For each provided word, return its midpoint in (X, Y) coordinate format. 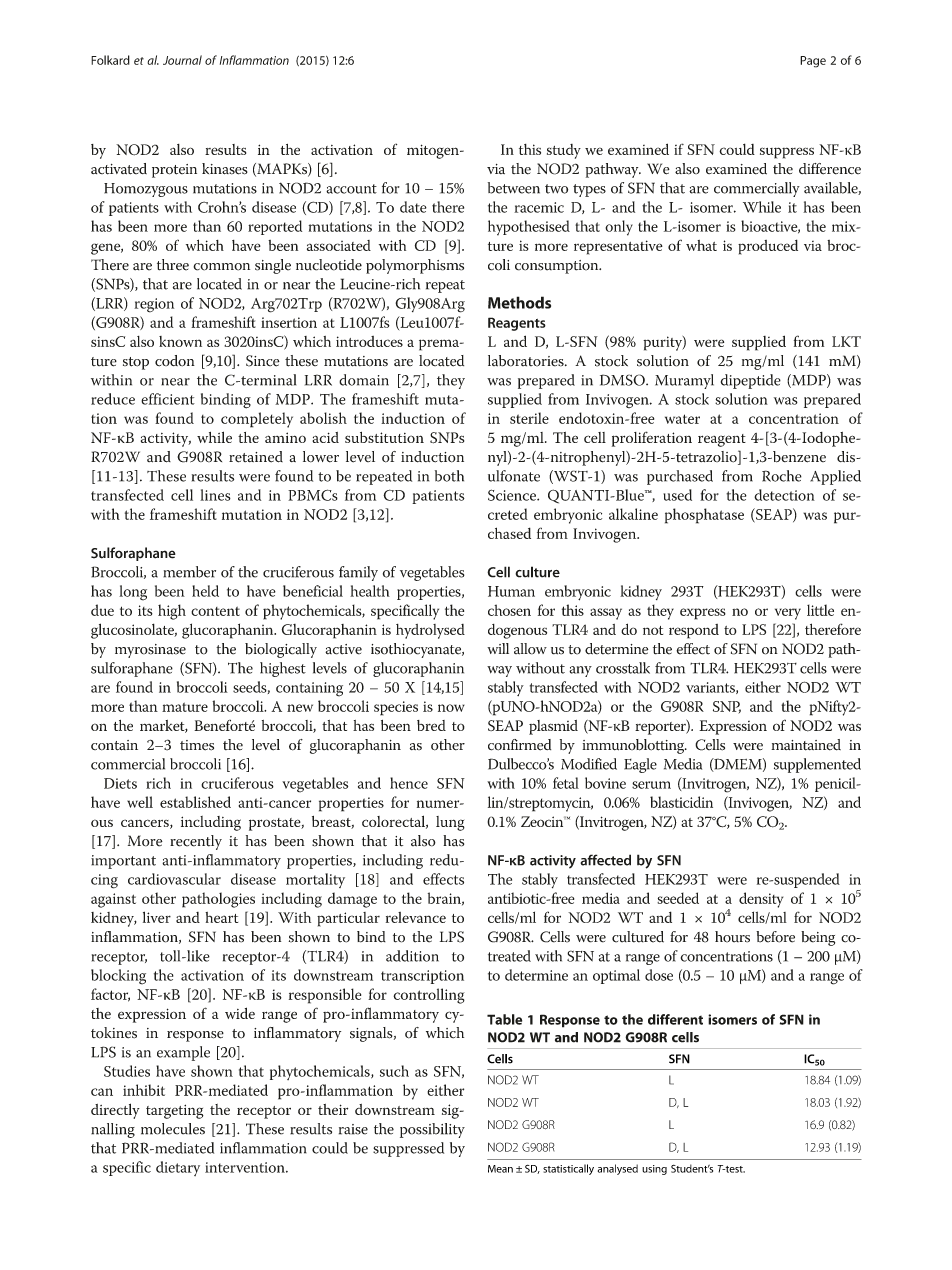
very (788, 614)
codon (175, 361)
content (215, 611)
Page (813, 62)
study (564, 151)
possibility (432, 1130)
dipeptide (751, 381)
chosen (509, 610)
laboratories (527, 361)
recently (196, 842)
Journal (182, 60)
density (761, 900)
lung (450, 823)
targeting (175, 1111)
